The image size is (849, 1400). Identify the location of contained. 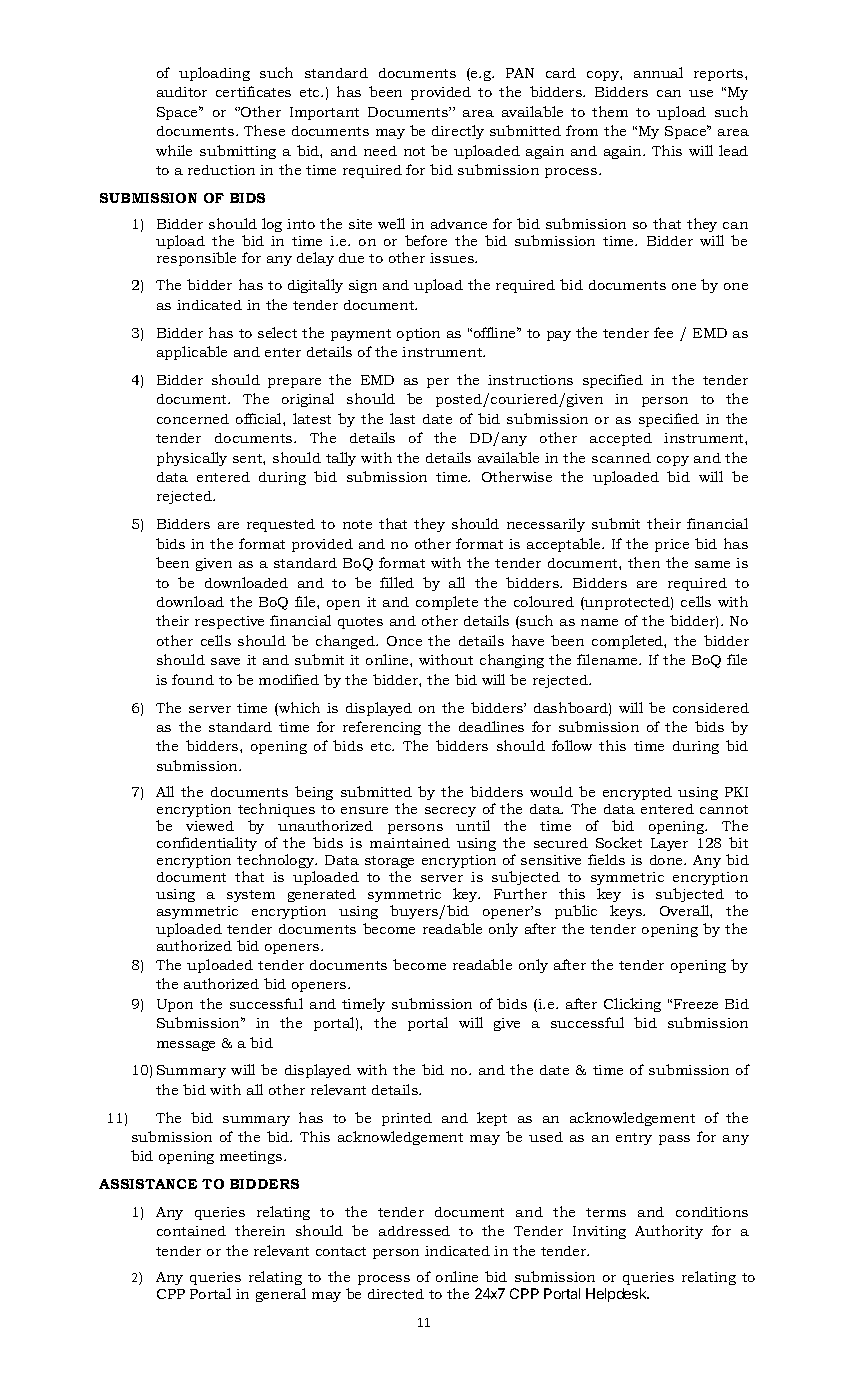
(191, 1231).
